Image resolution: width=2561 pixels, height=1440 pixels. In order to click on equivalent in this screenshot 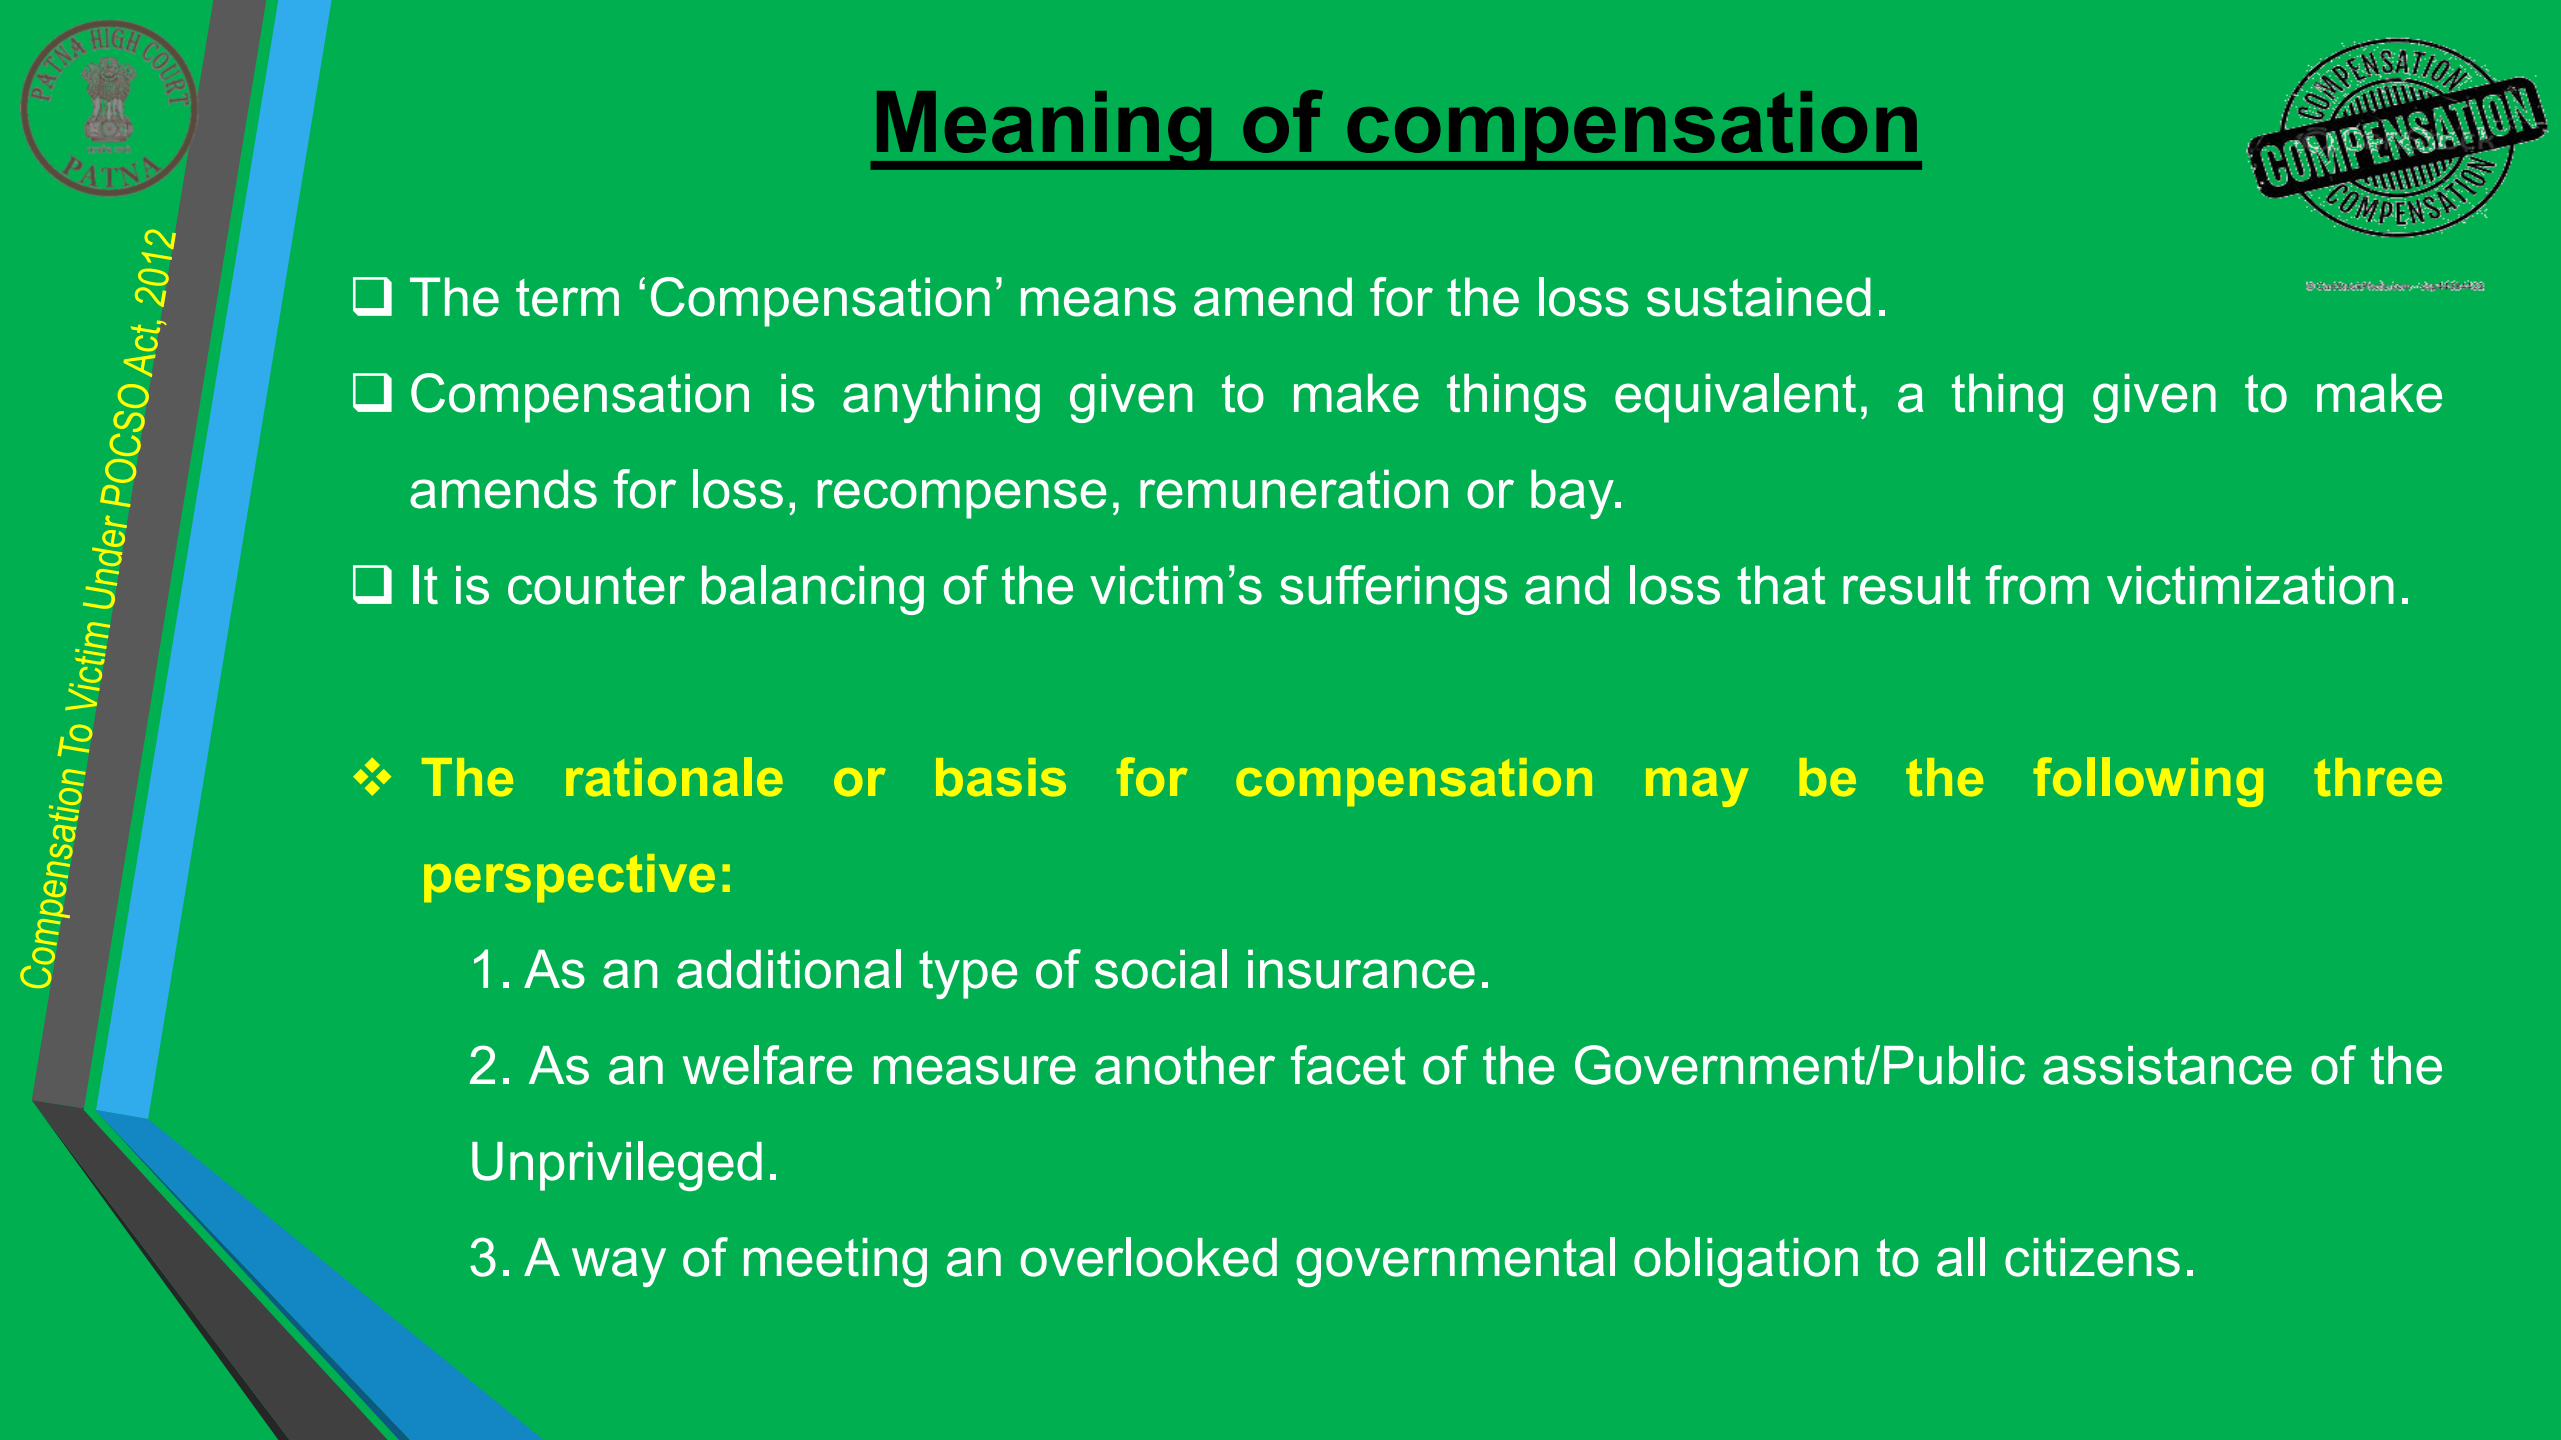, I will do `click(1735, 398)`.
